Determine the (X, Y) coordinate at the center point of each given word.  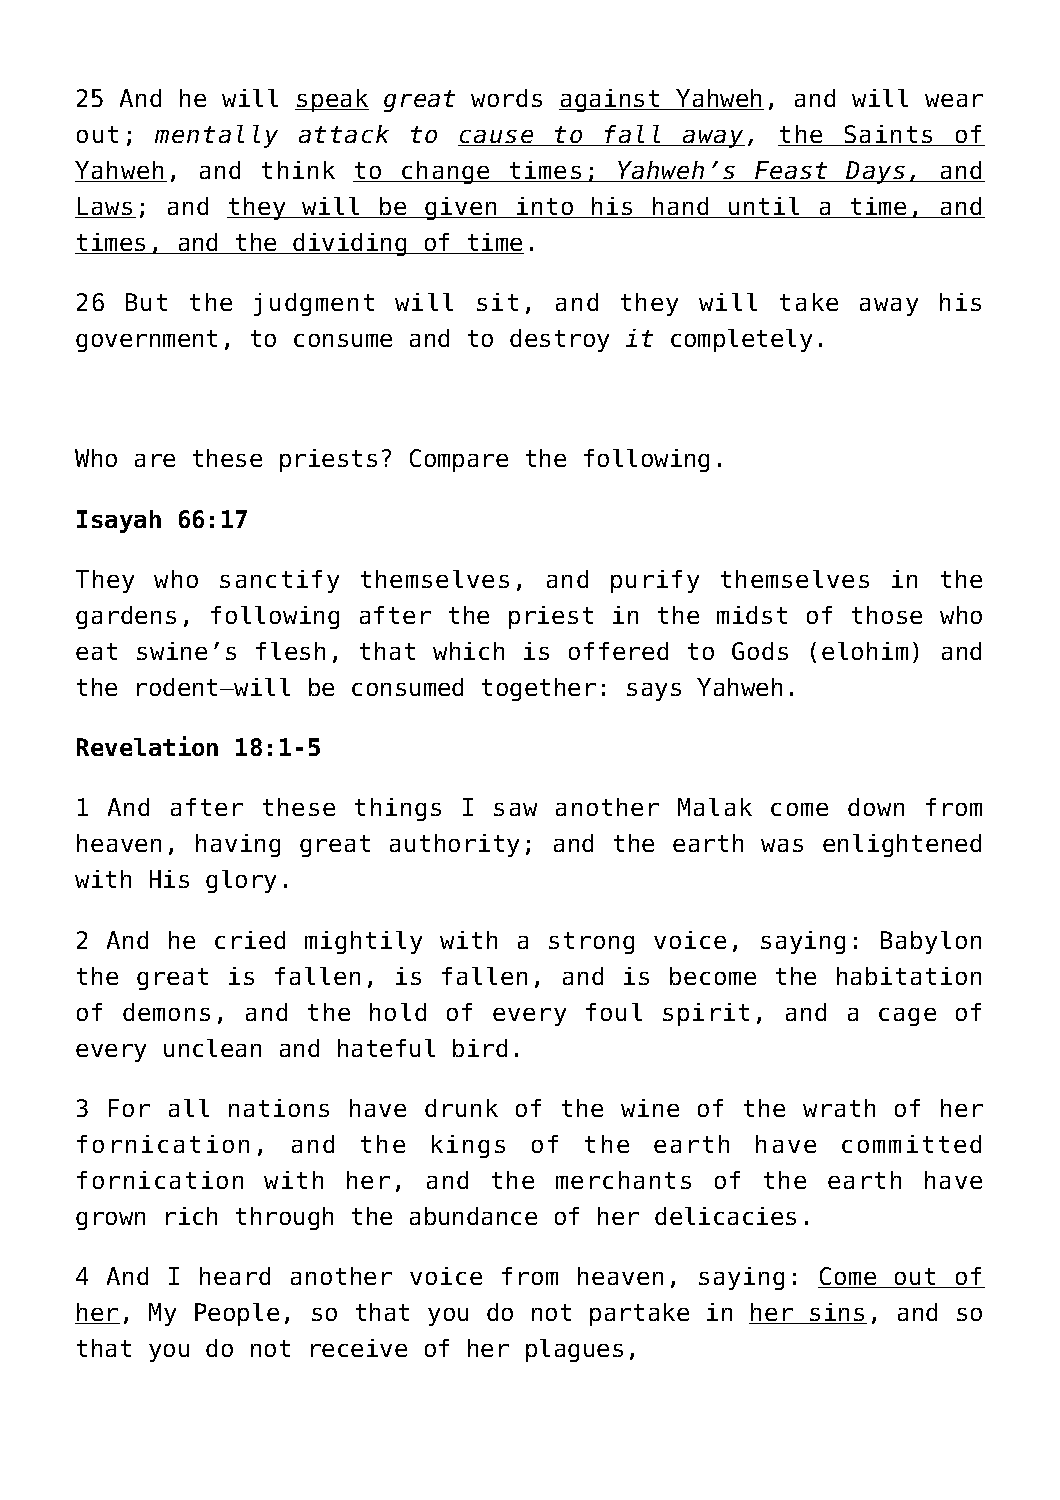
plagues (574, 1350)
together (539, 689)
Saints (888, 135)
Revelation (147, 746)
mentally (216, 136)
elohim (865, 651)
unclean (212, 1048)
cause (497, 138)
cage (907, 1017)
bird (480, 1048)
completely (741, 340)
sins (838, 1313)
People (237, 1314)
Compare (459, 460)
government (146, 341)
